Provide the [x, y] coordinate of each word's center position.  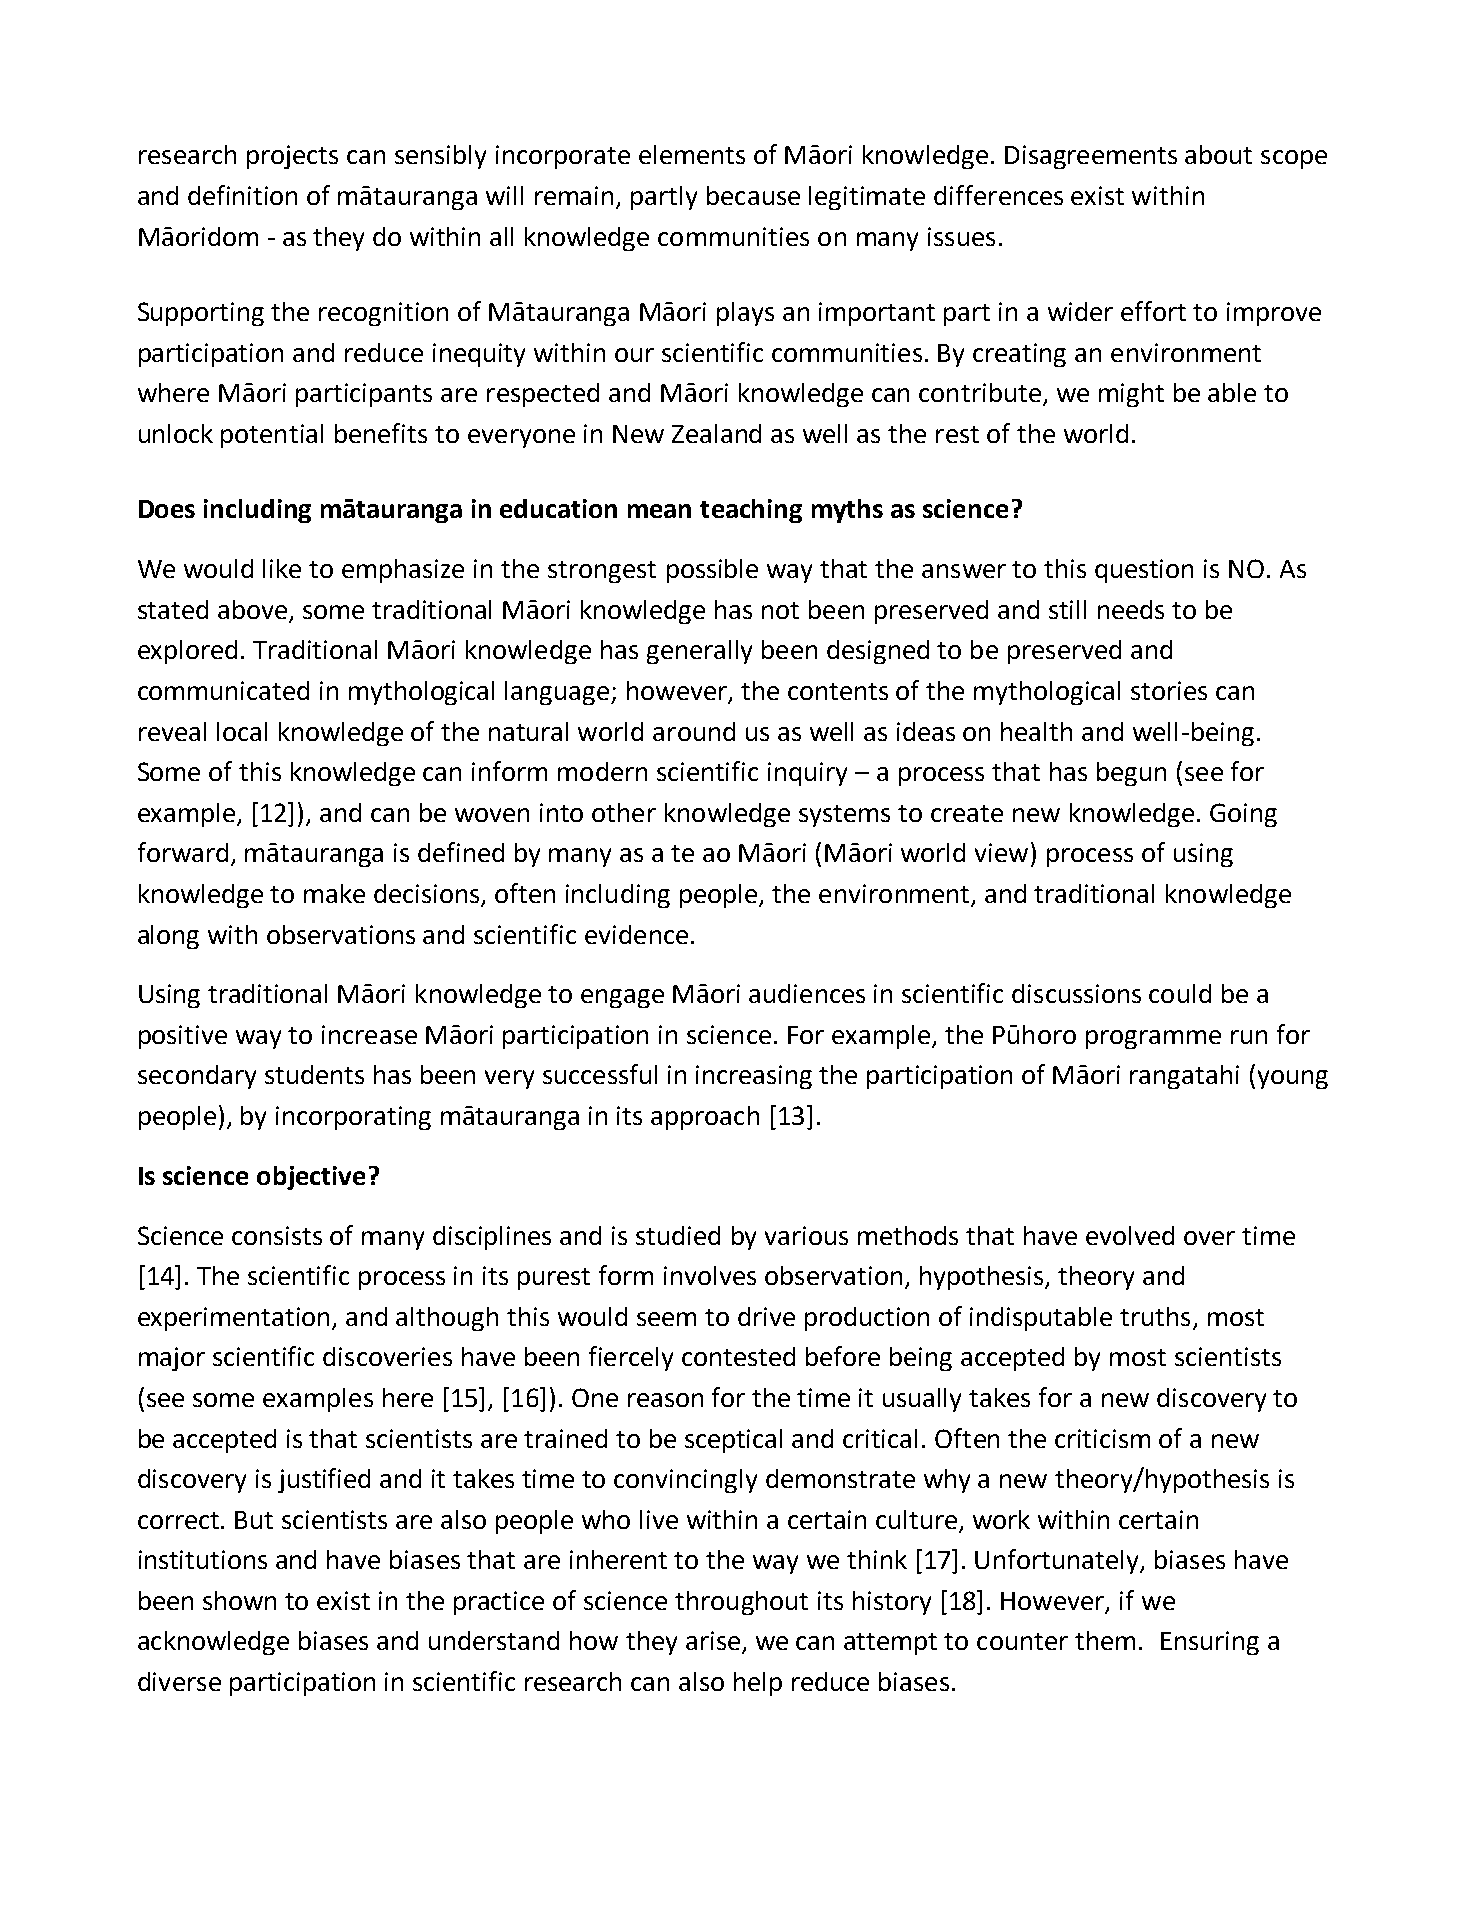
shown [239, 1600]
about [1218, 154]
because [753, 195]
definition [242, 195]
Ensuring [1210, 1643]
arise [713, 1640]
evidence [636, 934]
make [334, 893]
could [1180, 993]
